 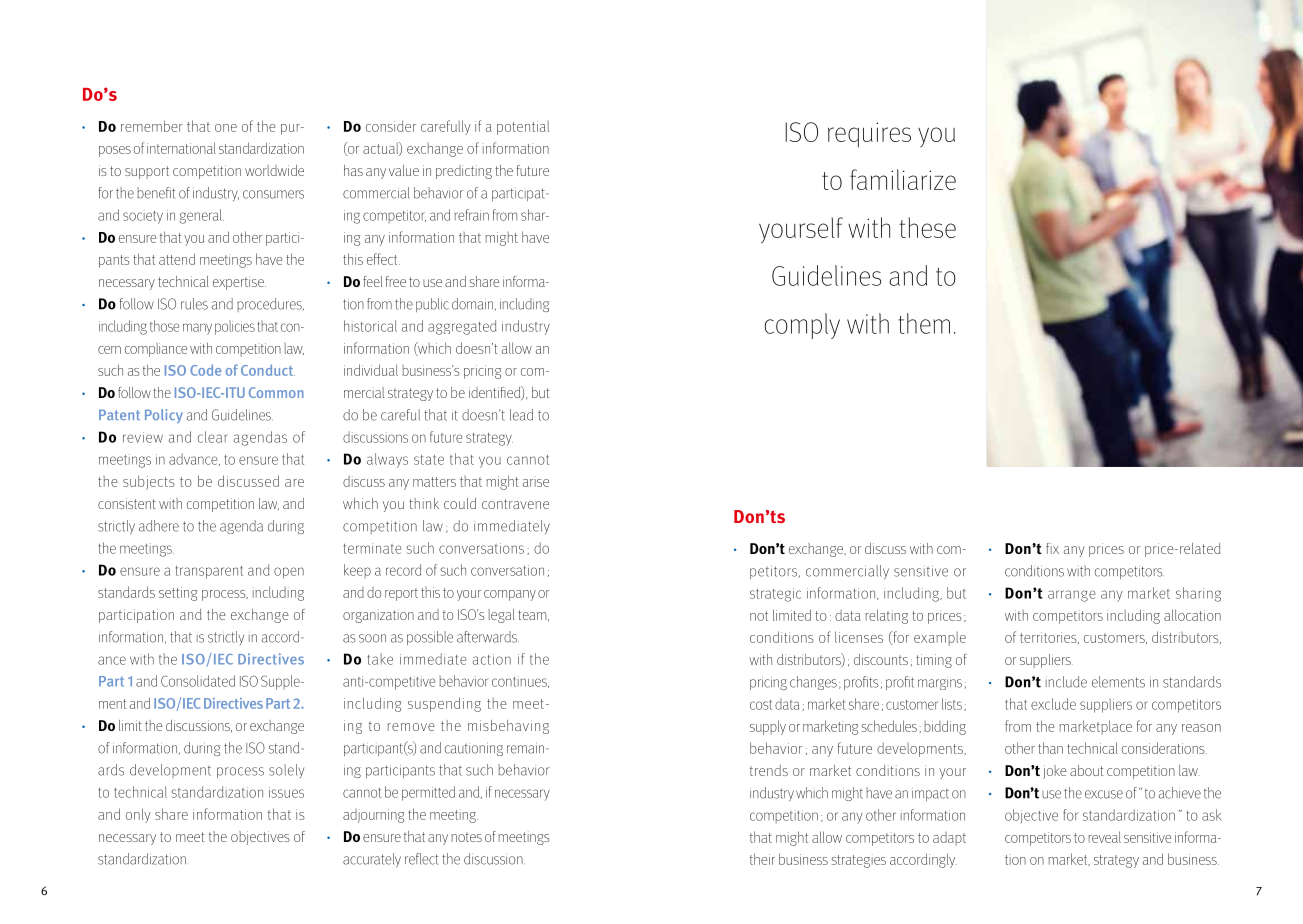 What do you see at coordinates (1072, 596) in the document?
I see `arrange` at bounding box center [1072, 596].
